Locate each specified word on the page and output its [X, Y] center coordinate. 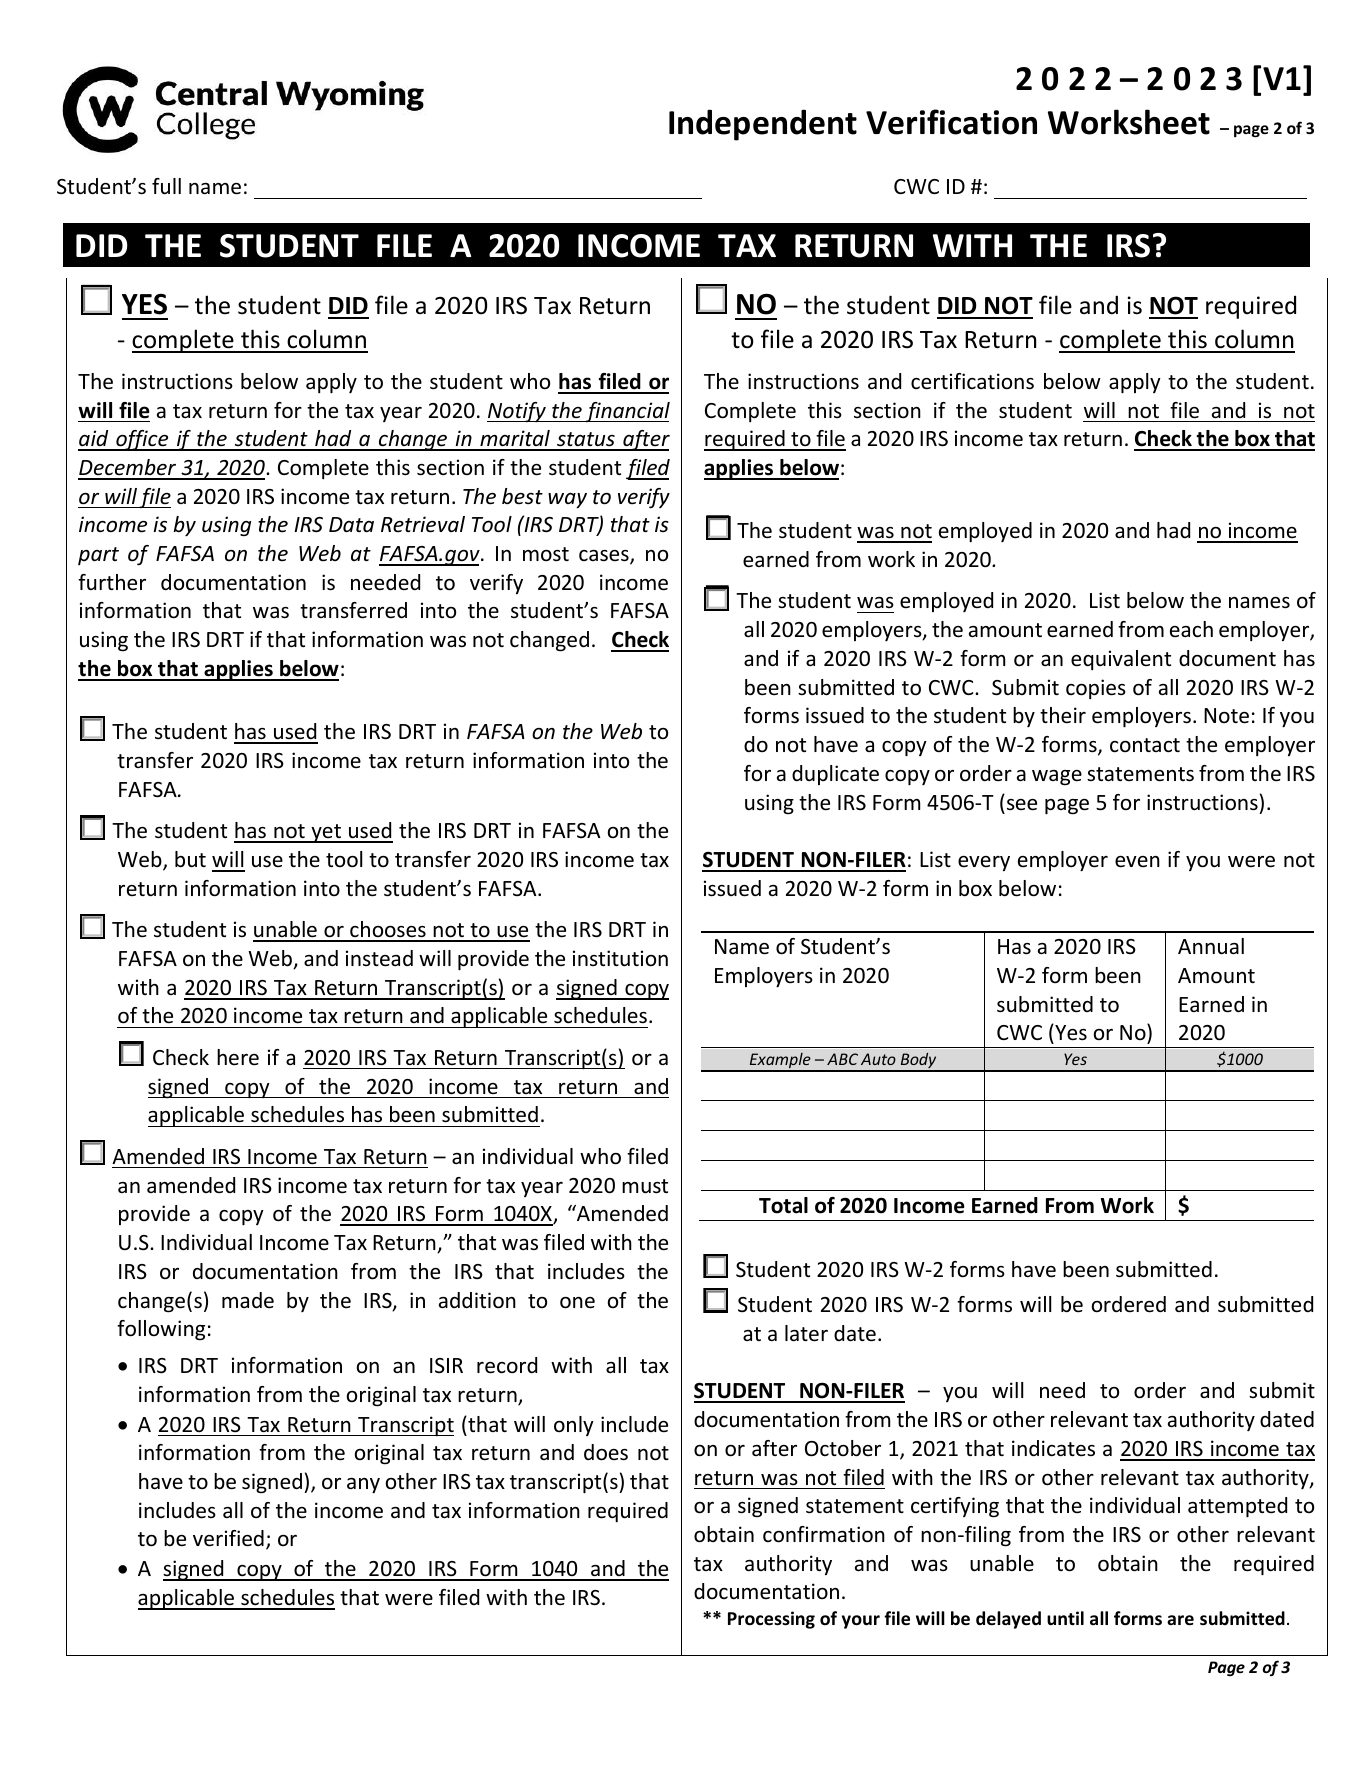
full [166, 186]
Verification [951, 122]
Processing [771, 1620]
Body [918, 1062]
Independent [763, 125]
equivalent [1121, 660]
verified [228, 1538]
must [645, 1186]
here [238, 1057]
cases [605, 557]
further [112, 582]
